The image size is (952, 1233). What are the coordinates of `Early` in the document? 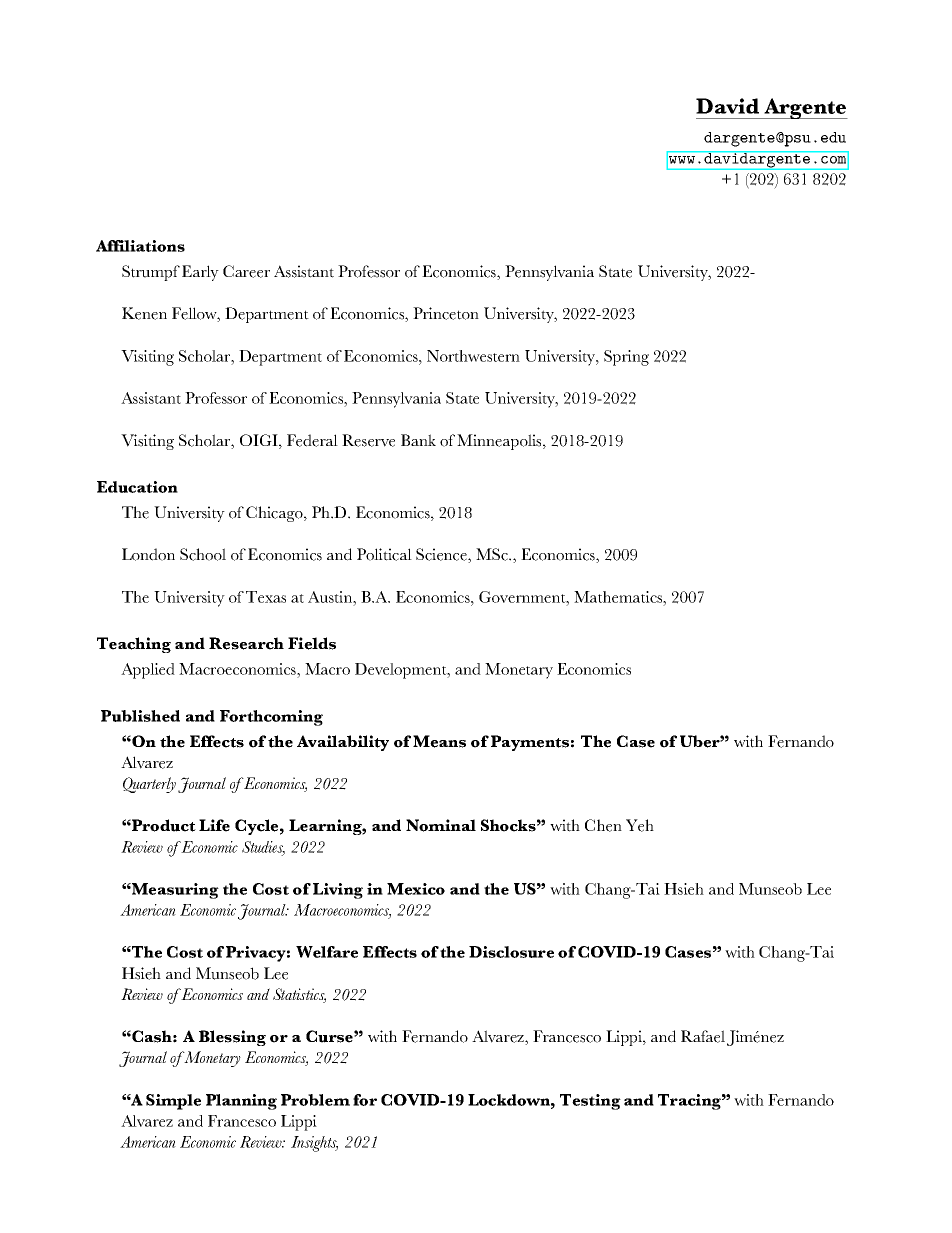 It's located at (200, 273).
